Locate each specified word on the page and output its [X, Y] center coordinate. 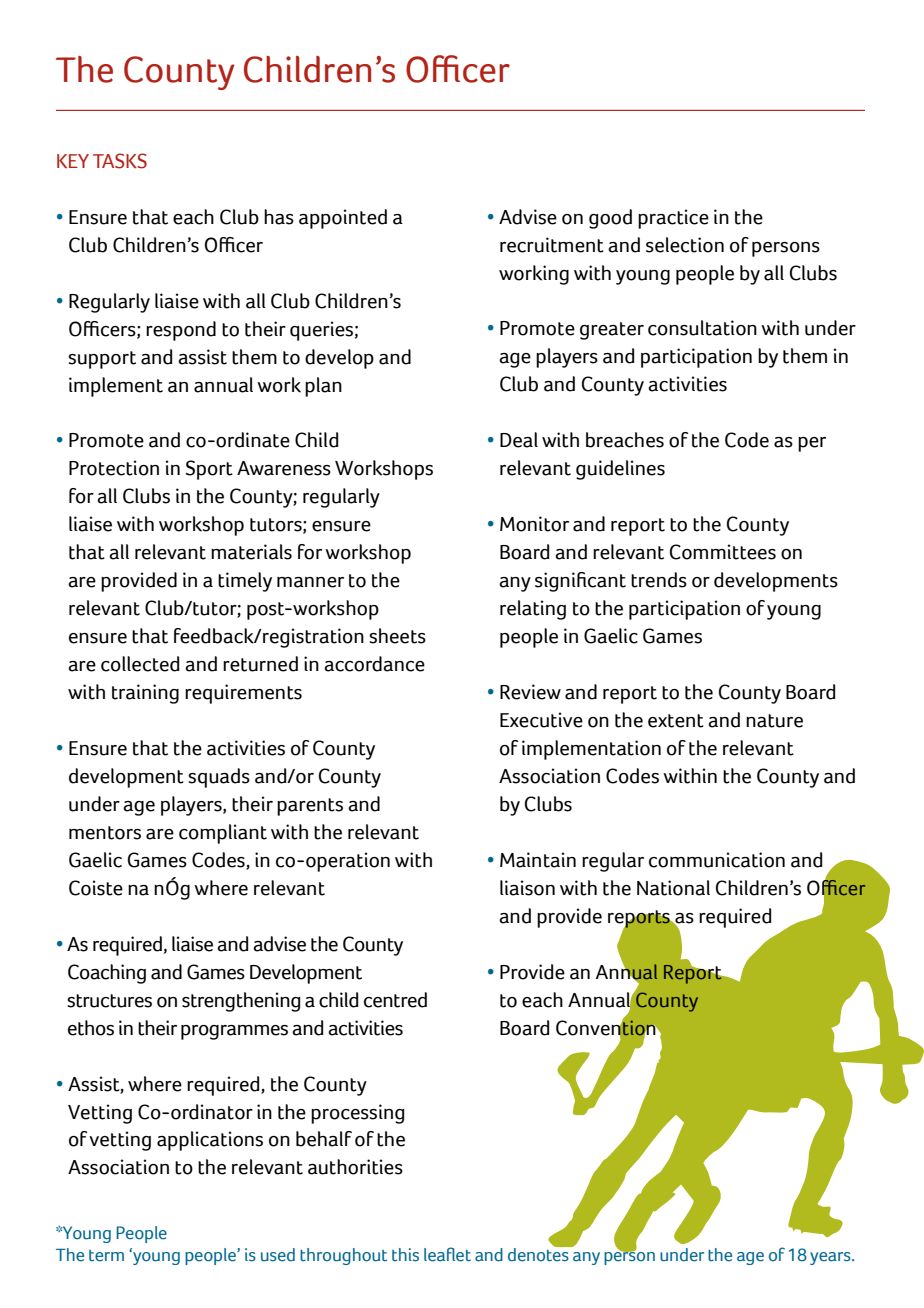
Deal [519, 440]
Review [530, 692]
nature [774, 721]
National [673, 888]
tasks [120, 161]
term [106, 1256]
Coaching [107, 974]
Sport [209, 470]
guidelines [620, 470]
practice [673, 219]
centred [395, 1000]
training [145, 694]
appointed [343, 219]
